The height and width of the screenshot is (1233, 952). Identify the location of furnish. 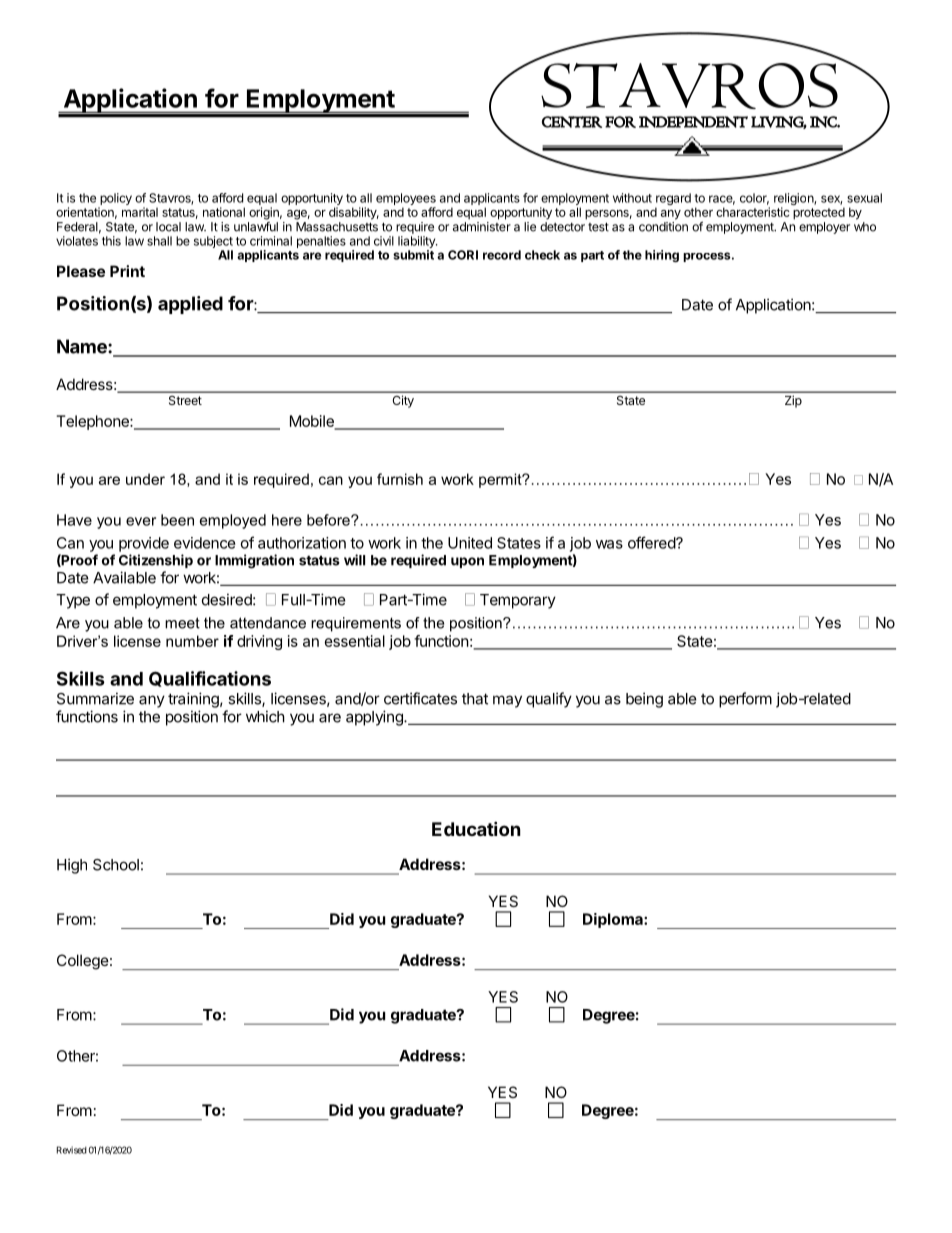
(400, 479).
